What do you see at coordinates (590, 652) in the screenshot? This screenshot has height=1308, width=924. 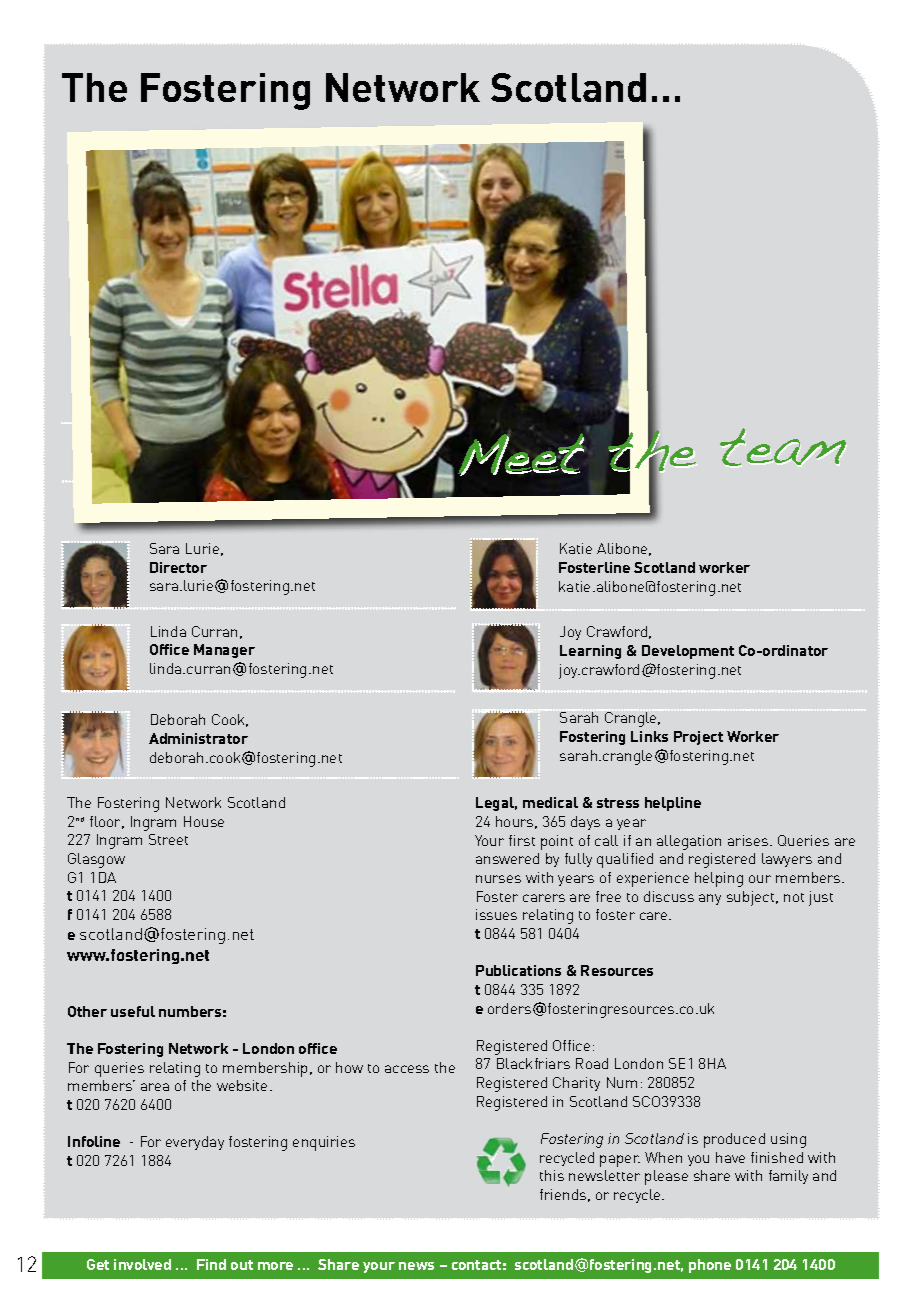 I see `Learning` at bounding box center [590, 652].
